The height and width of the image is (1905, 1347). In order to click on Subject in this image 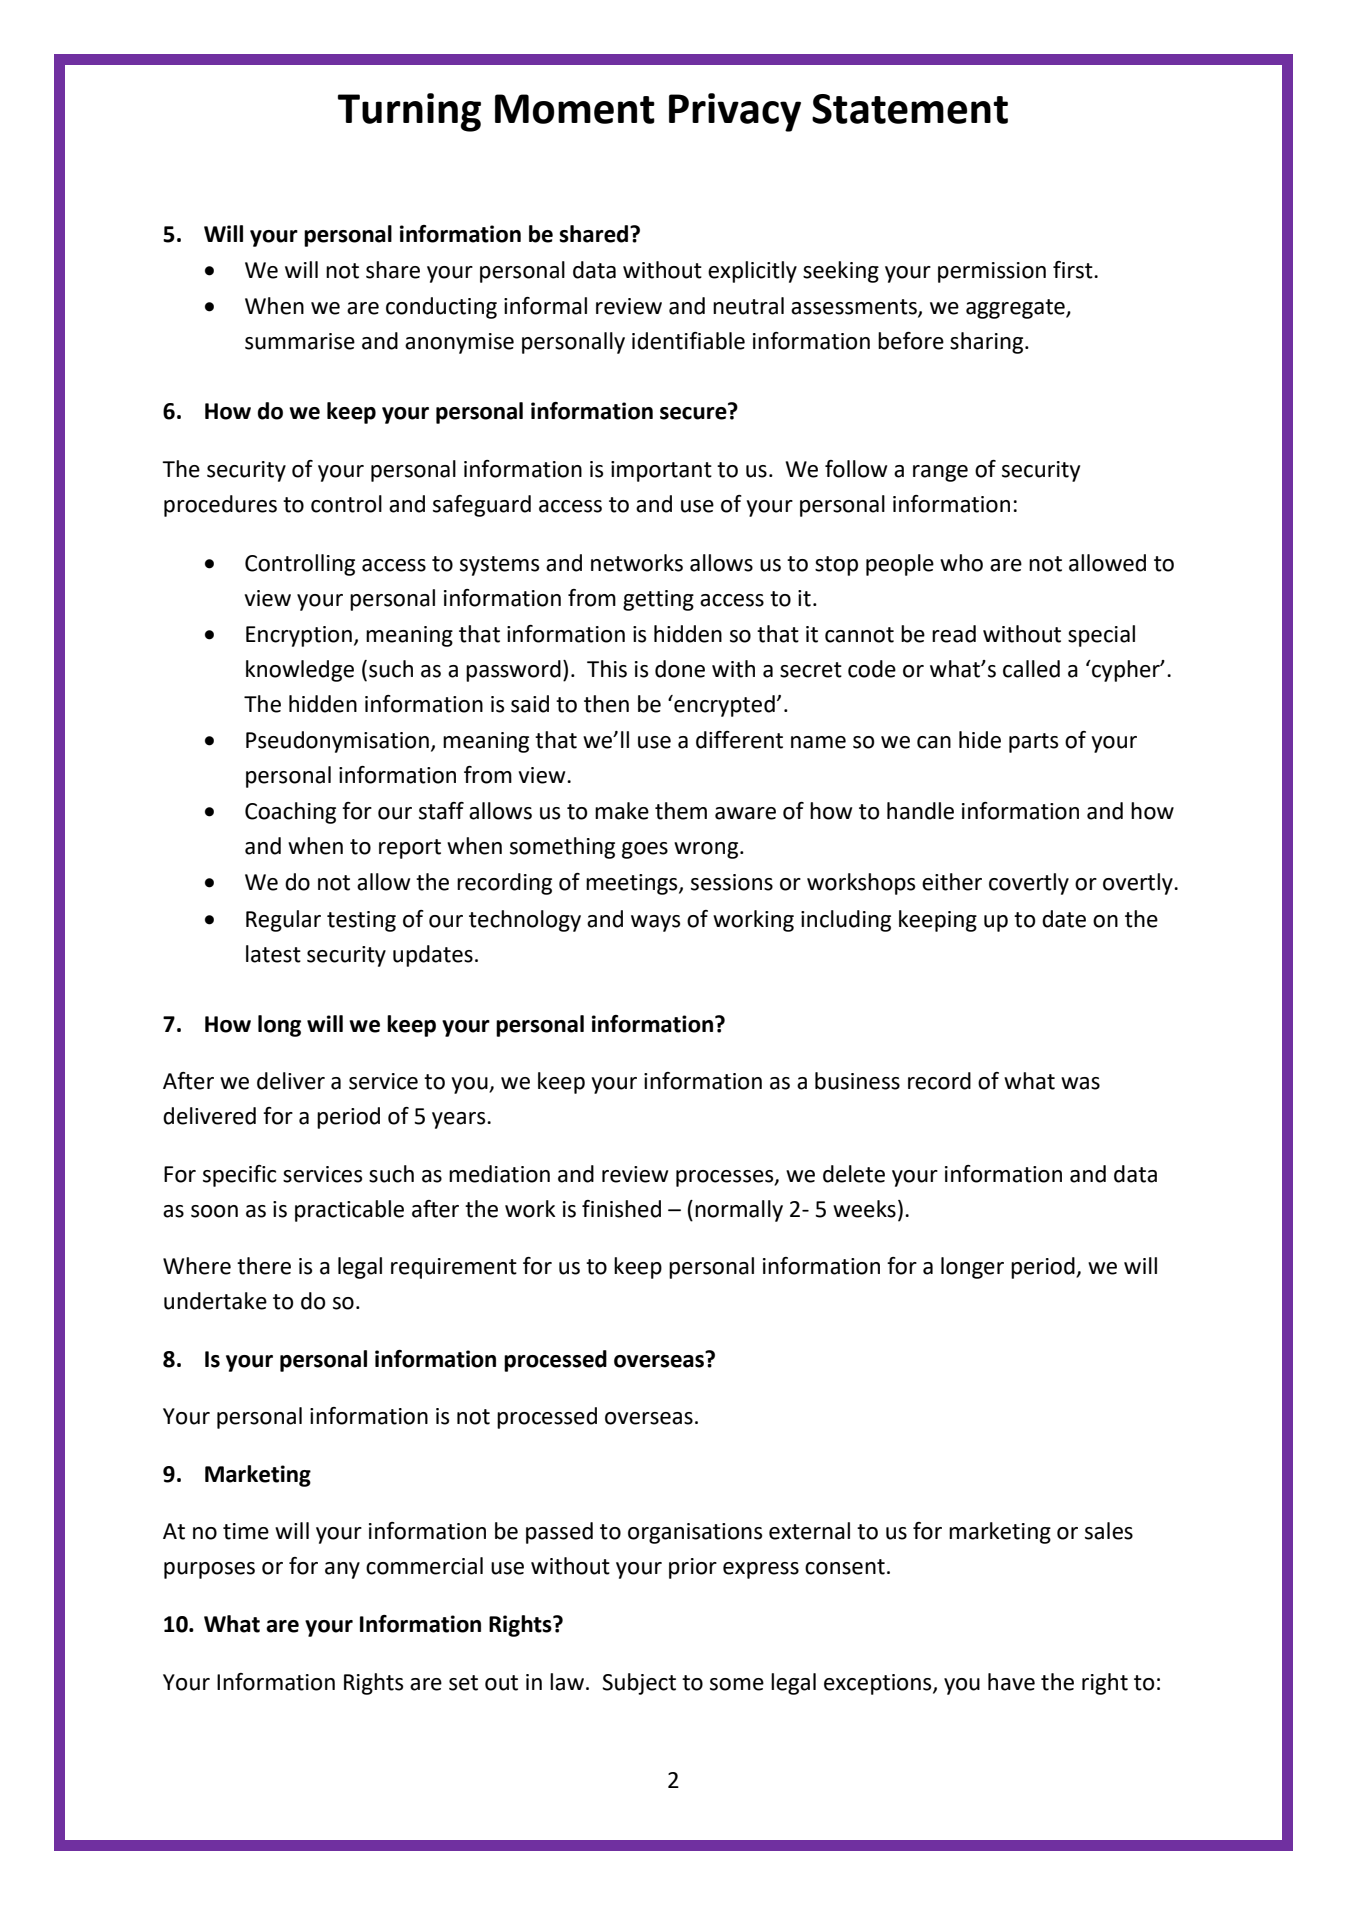, I will do `click(639, 1684)`.
